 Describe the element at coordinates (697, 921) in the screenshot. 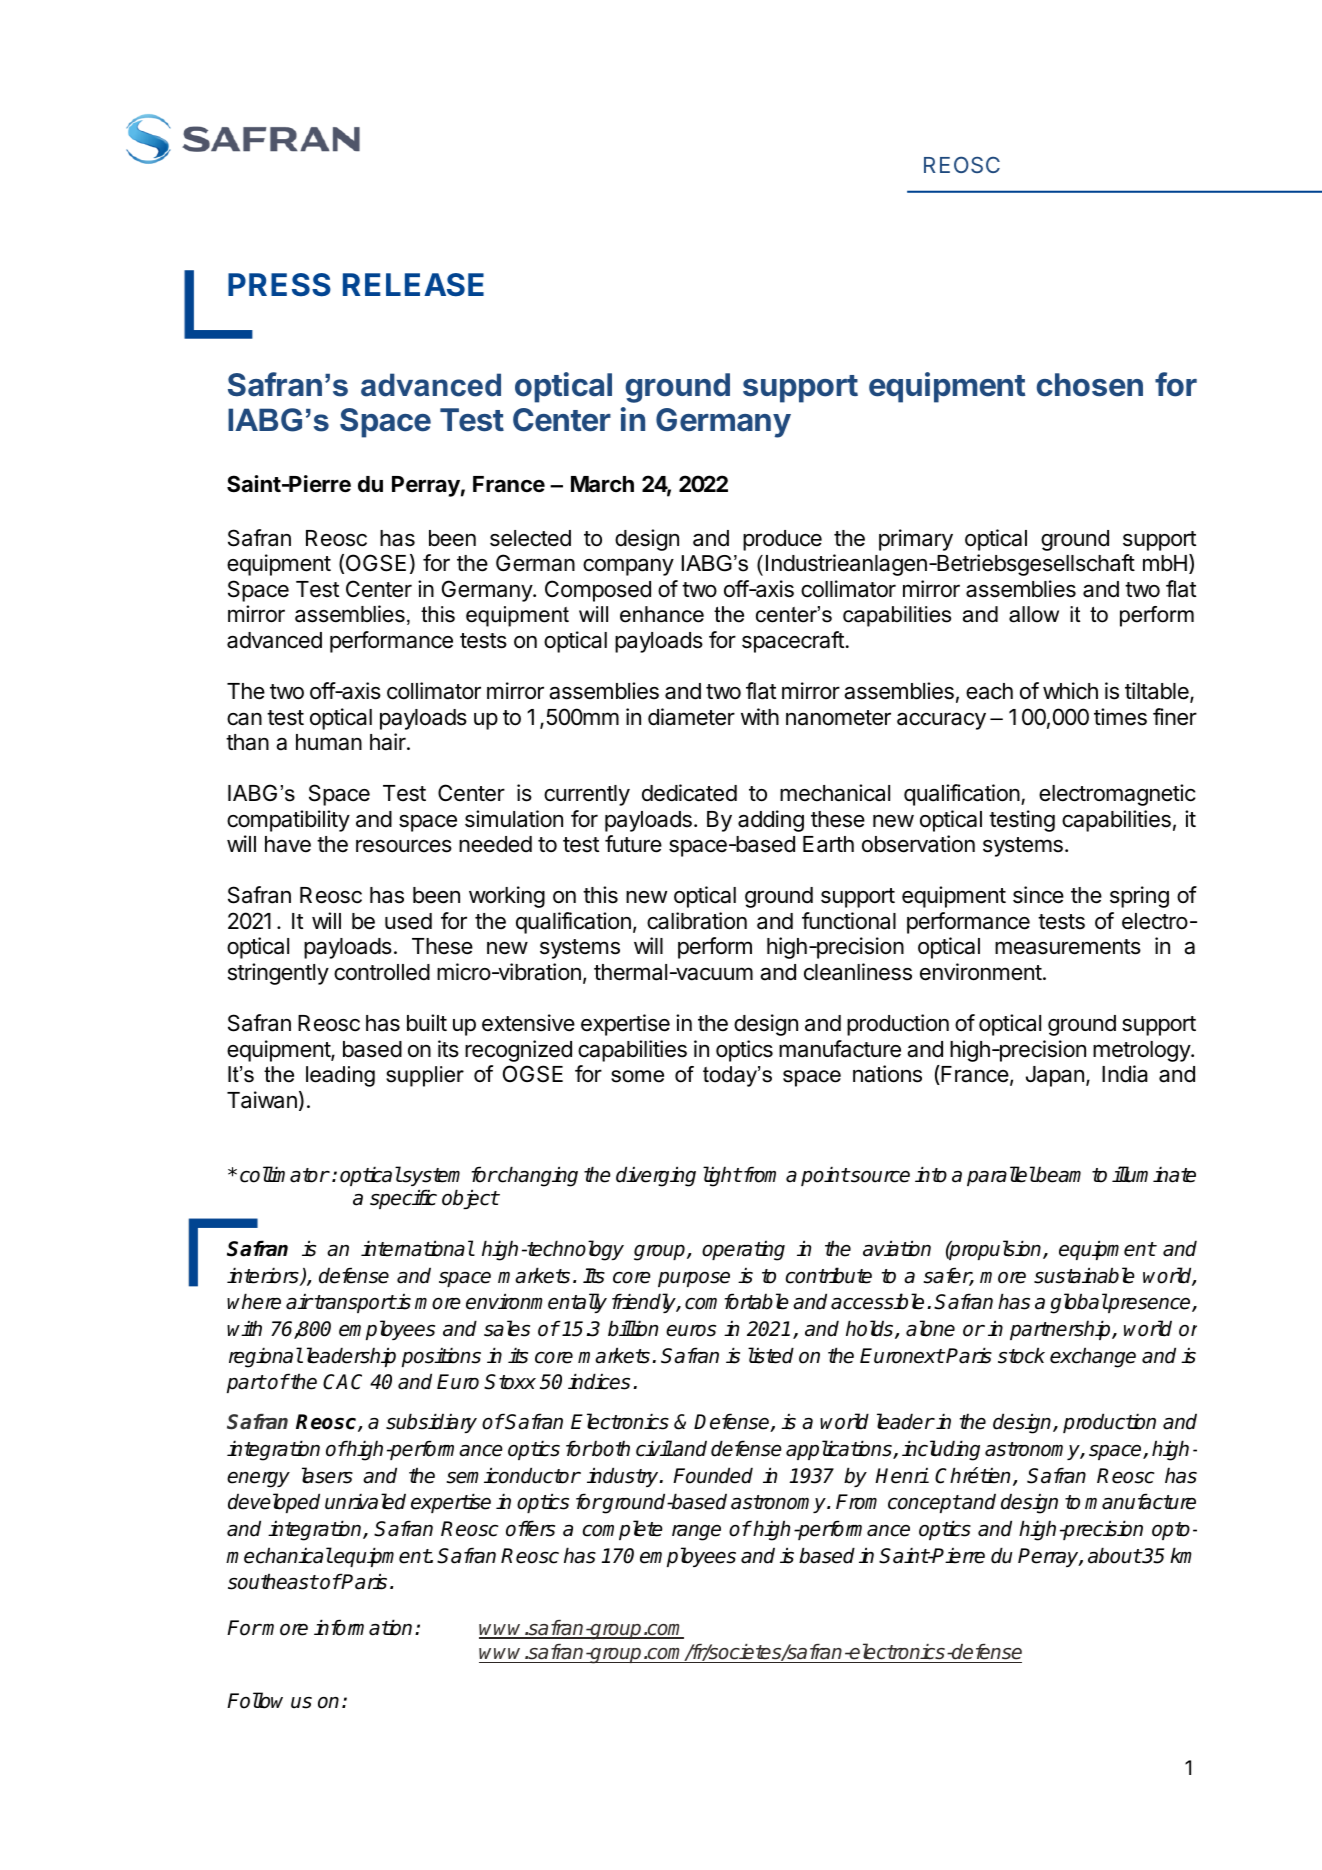

I see `calibration` at that location.
